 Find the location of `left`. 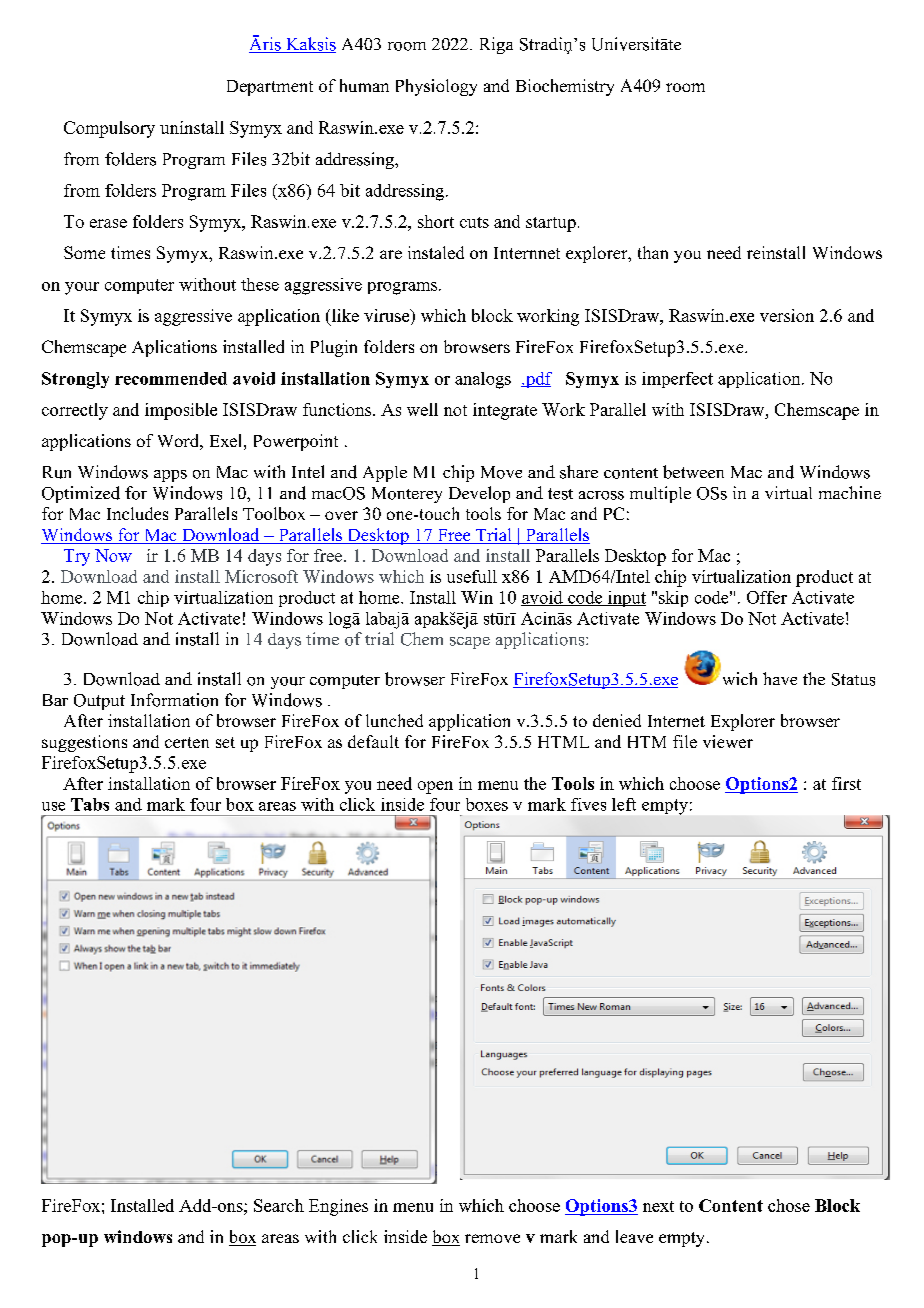

left is located at coordinates (624, 804).
